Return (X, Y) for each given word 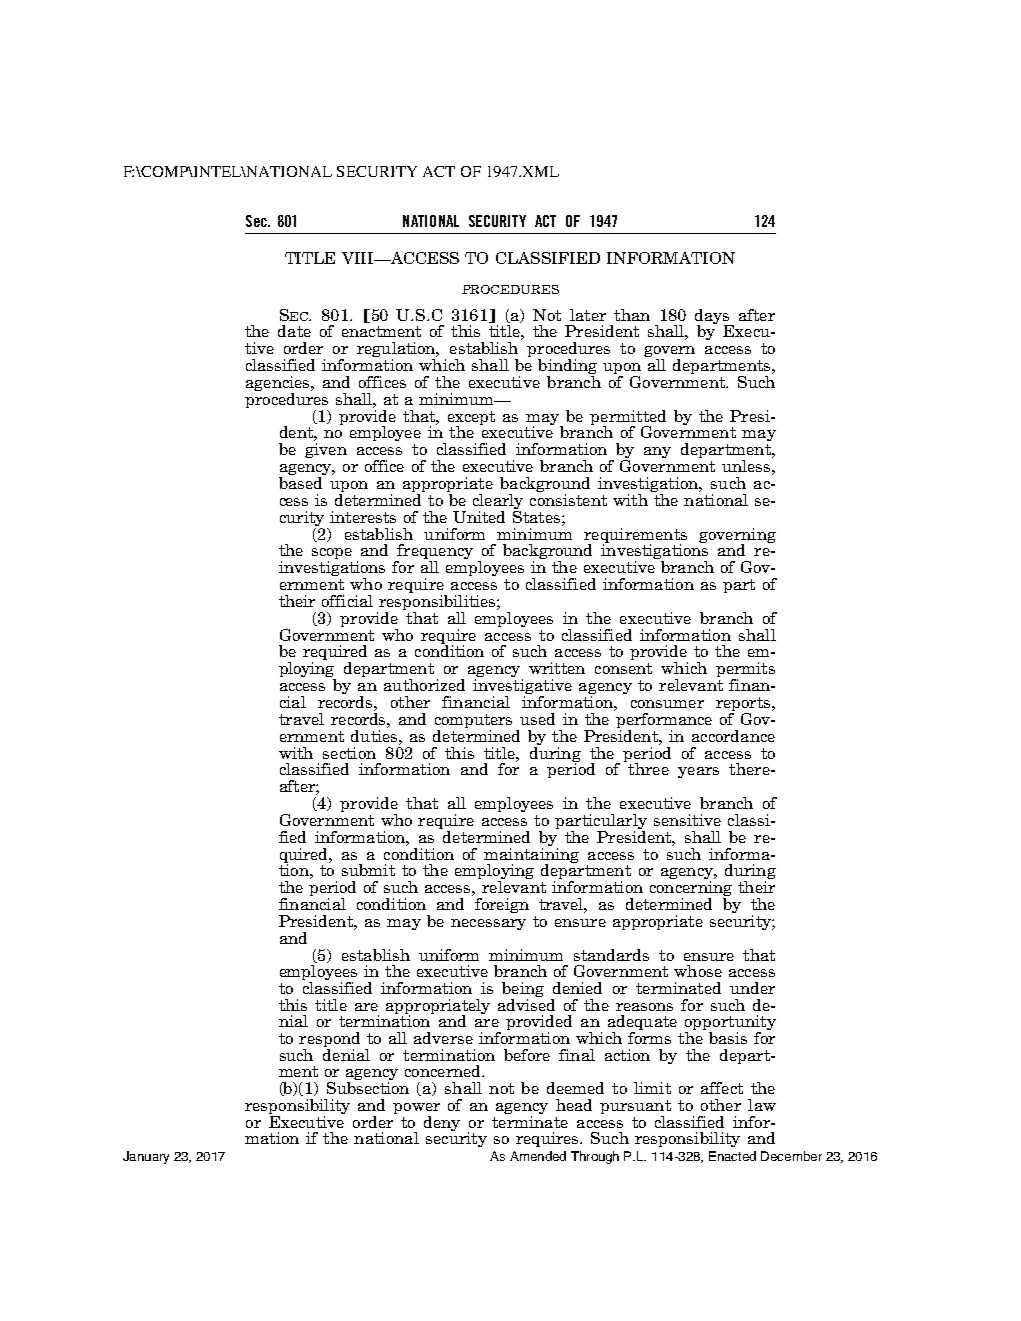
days (713, 317)
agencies (279, 385)
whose (698, 971)
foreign (502, 905)
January (146, 1157)
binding (567, 368)
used (537, 719)
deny (442, 1123)
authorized (424, 685)
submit (368, 870)
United (479, 517)
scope (332, 555)
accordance (733, 736)
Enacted (732, 1156)
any (657, 452)
